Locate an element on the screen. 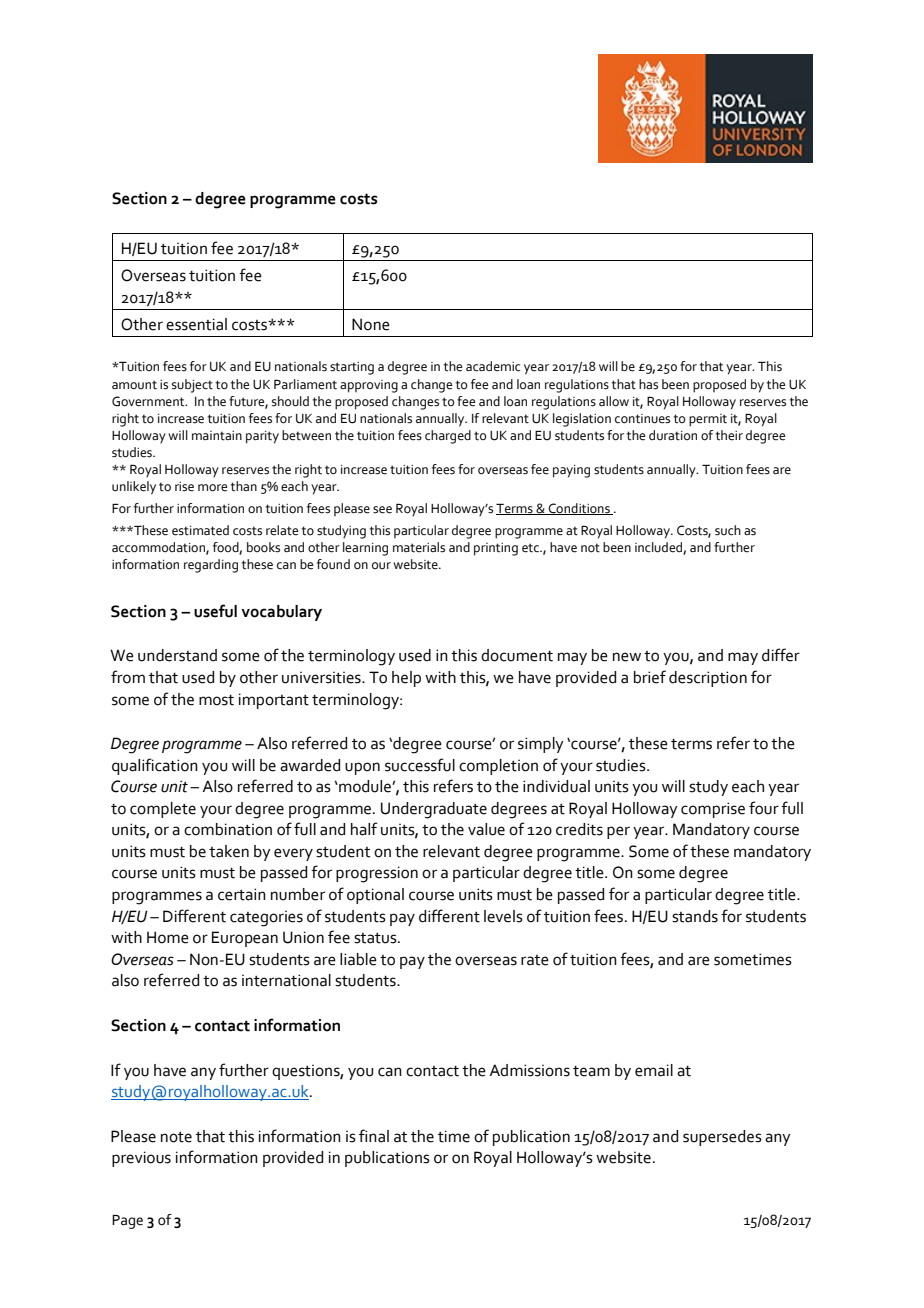  useful is located at coordinates (215, 611).
